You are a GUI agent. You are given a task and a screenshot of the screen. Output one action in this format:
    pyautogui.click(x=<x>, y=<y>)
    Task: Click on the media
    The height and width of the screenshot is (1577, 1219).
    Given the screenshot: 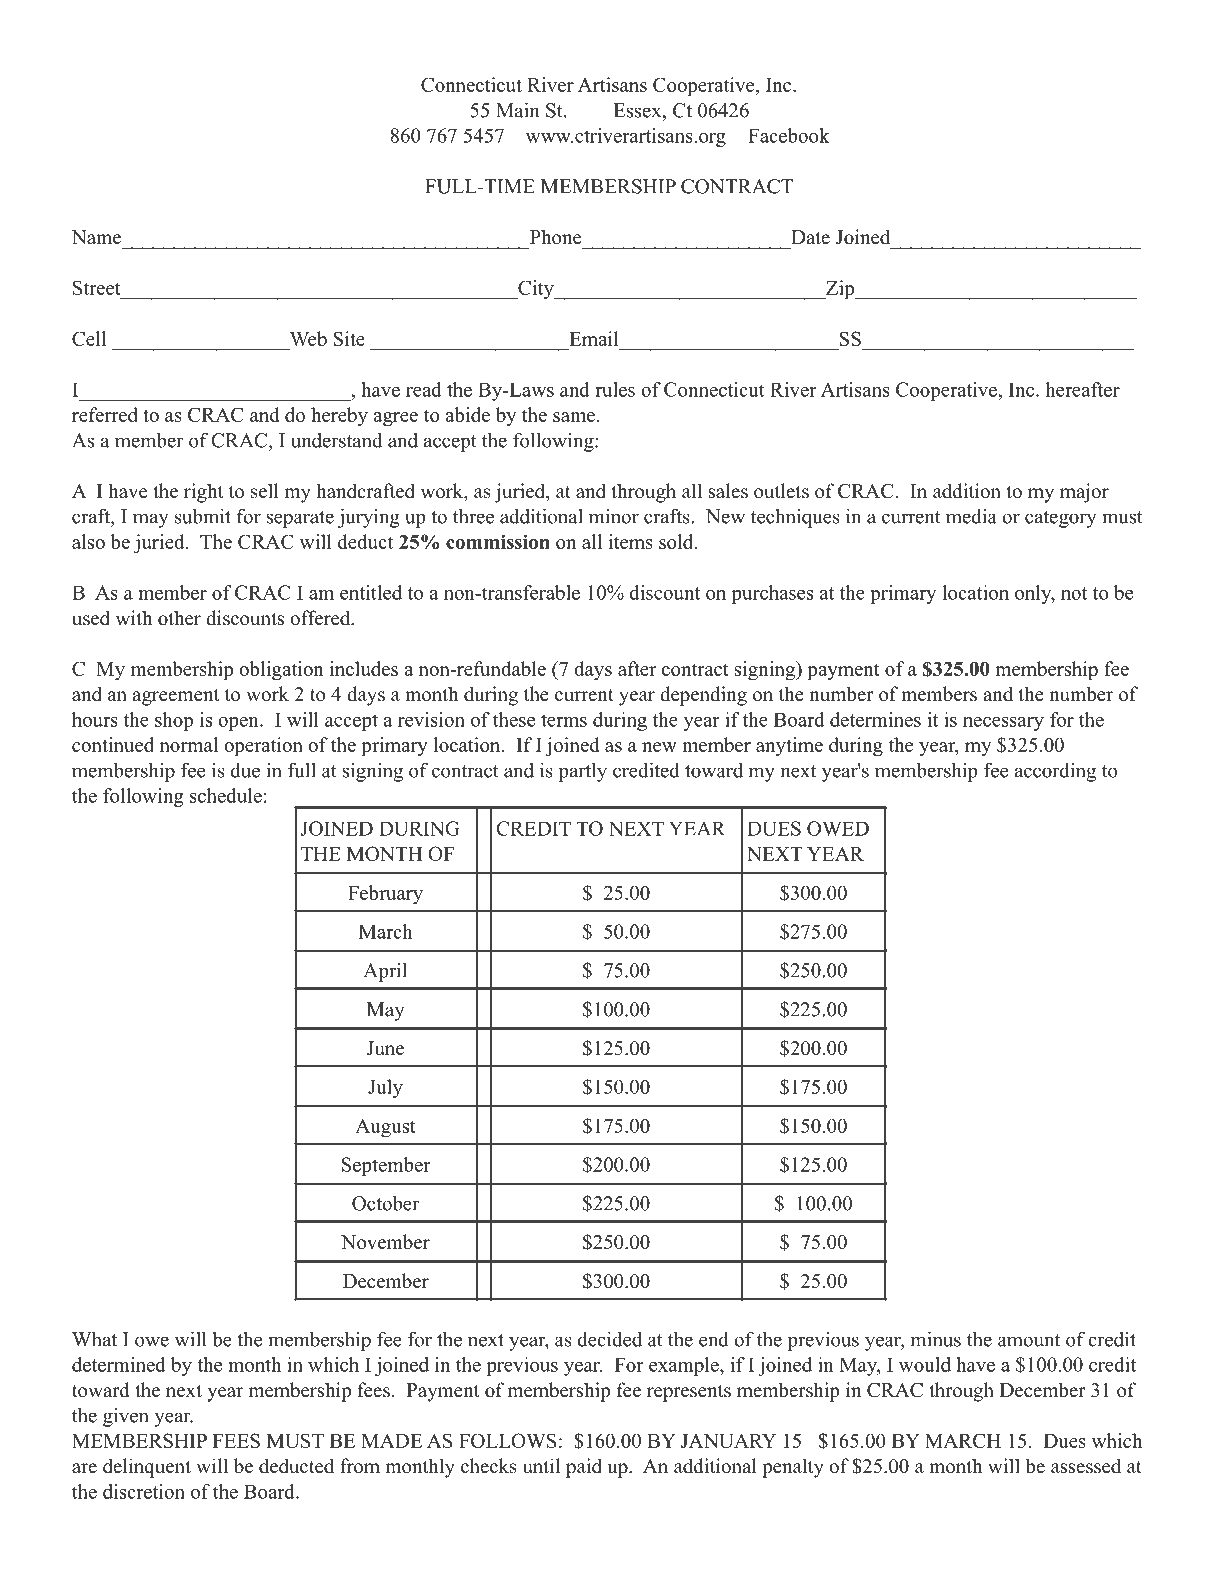 What is the action you would take?
    pyautogui.click(x=971, y=516)
